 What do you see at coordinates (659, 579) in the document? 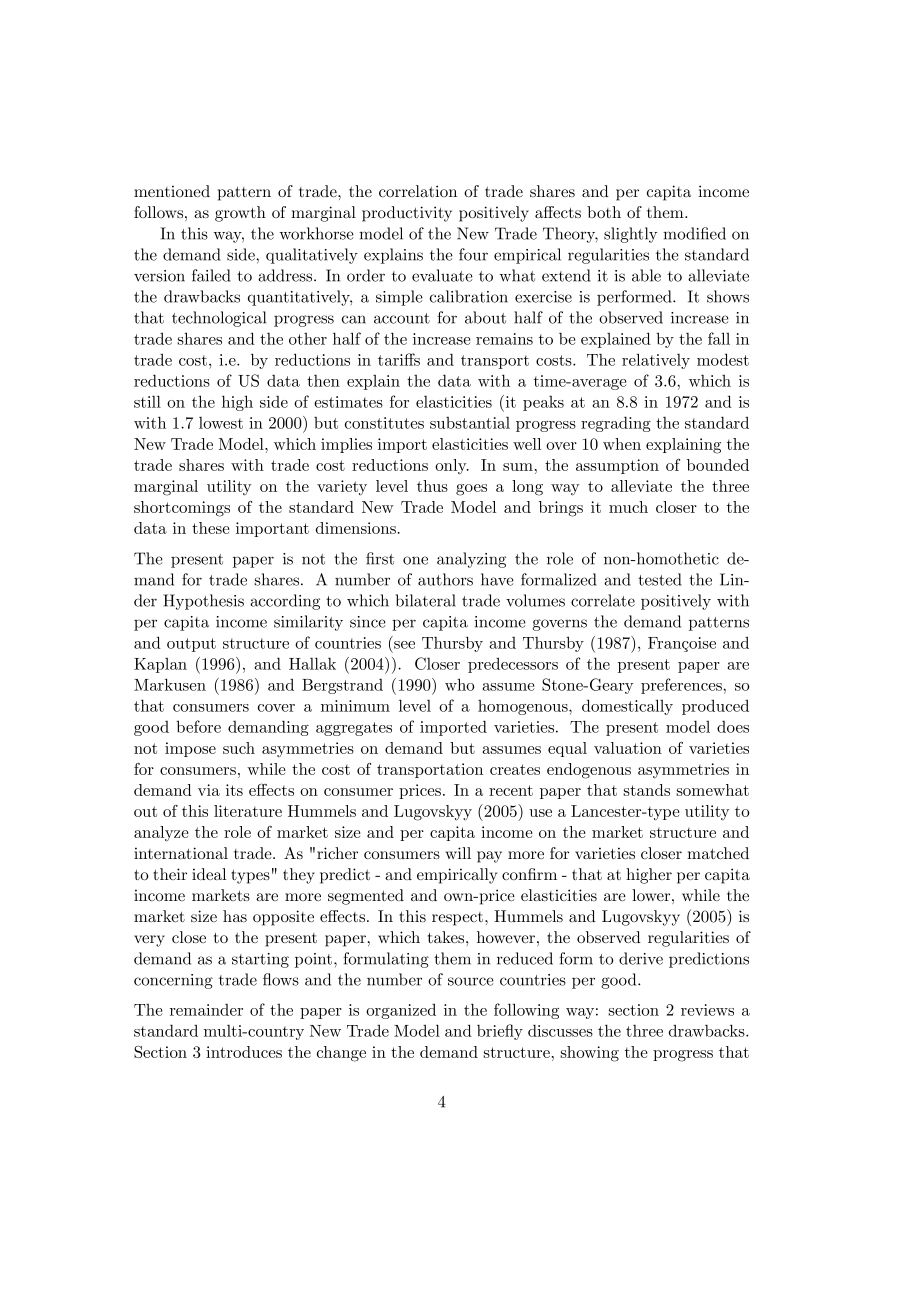
I see `tested` at bounding box center [659, 579].
